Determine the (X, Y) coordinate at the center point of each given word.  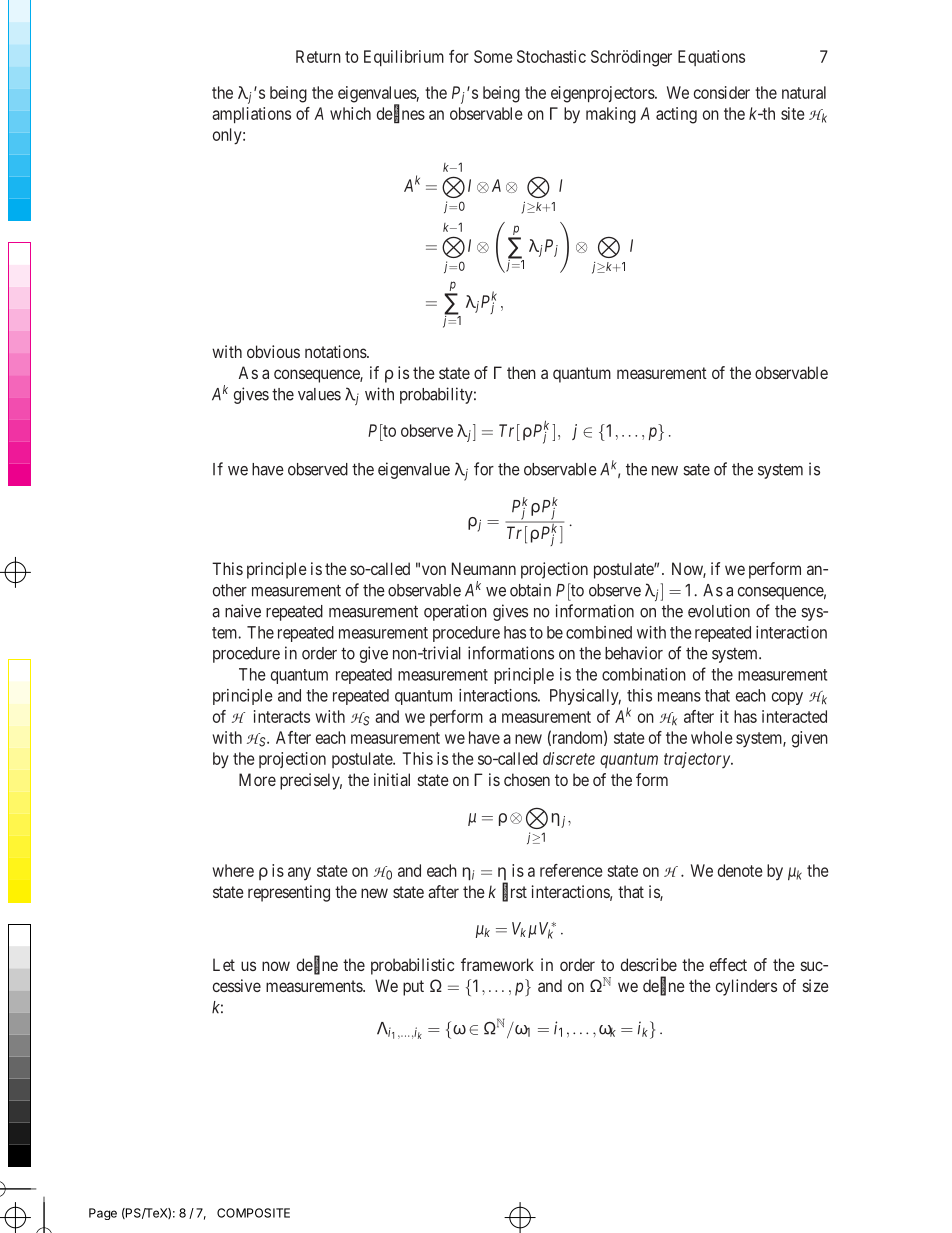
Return (318, 56)
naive (243, 611)
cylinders (746, 987)
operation (455, 612)
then (521, 372)
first (514, 892)
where (233, 870)
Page (103, 1214)
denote (740, 870)
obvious (273, 351)
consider (722, 92)
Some (493, 56)
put (413, 988)
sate (696, 470)
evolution (719, 611)
